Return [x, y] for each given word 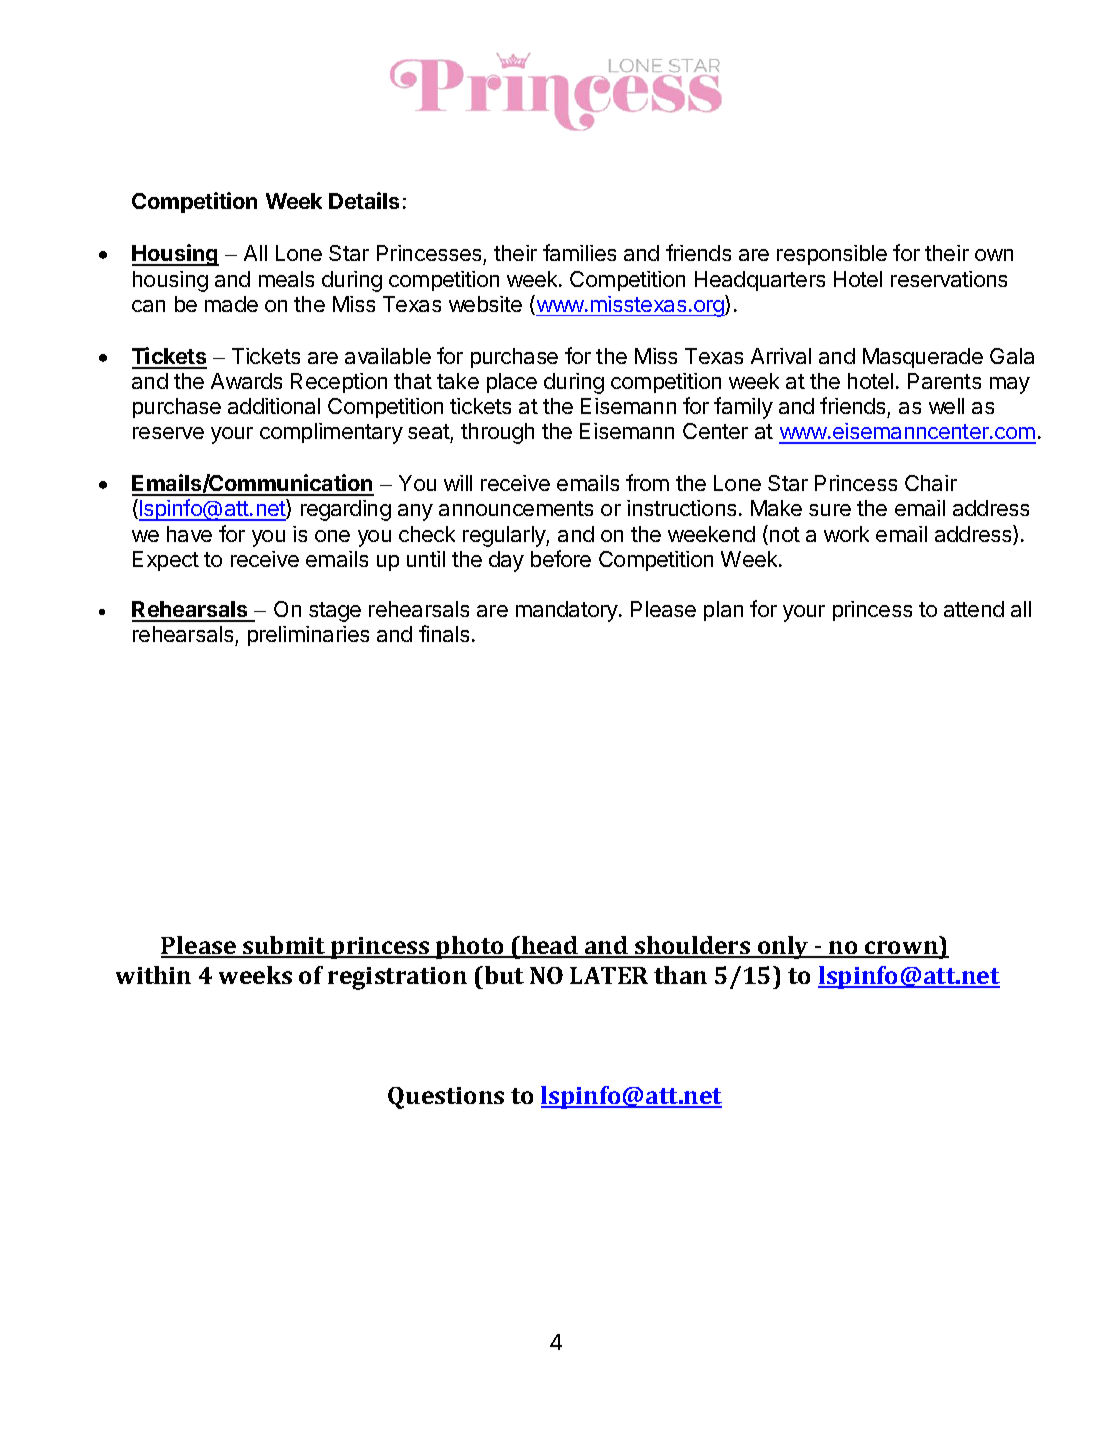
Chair [931, 483]
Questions [446, 1098]
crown [901, 949]
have [189, 534]
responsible [832, 255]
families [579, 252]
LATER [609, 975]
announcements [516, 508]
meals [286, 279]
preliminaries [308, 636]
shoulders [693, 947]
